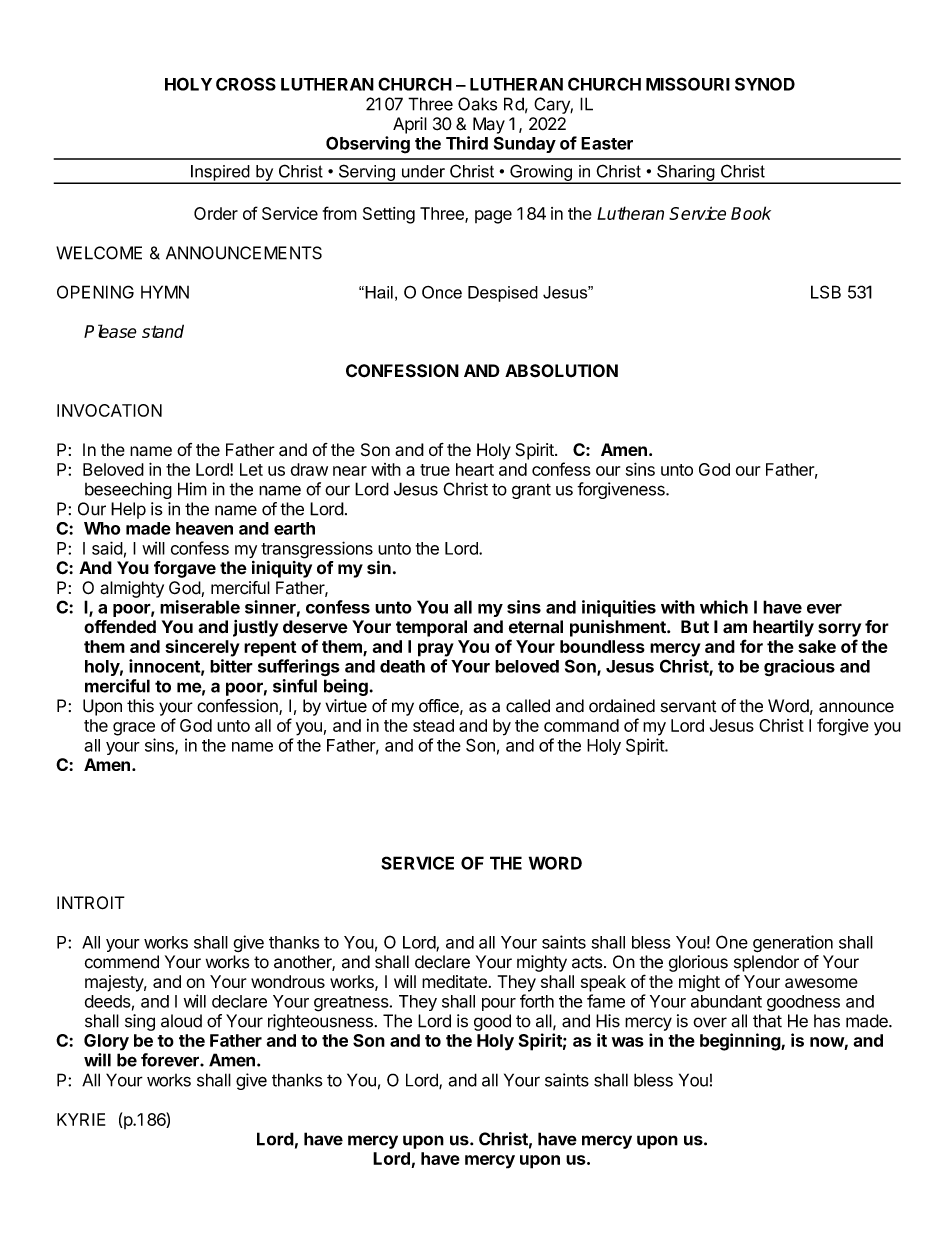  I want to click on pour, so click(499, 1004).
